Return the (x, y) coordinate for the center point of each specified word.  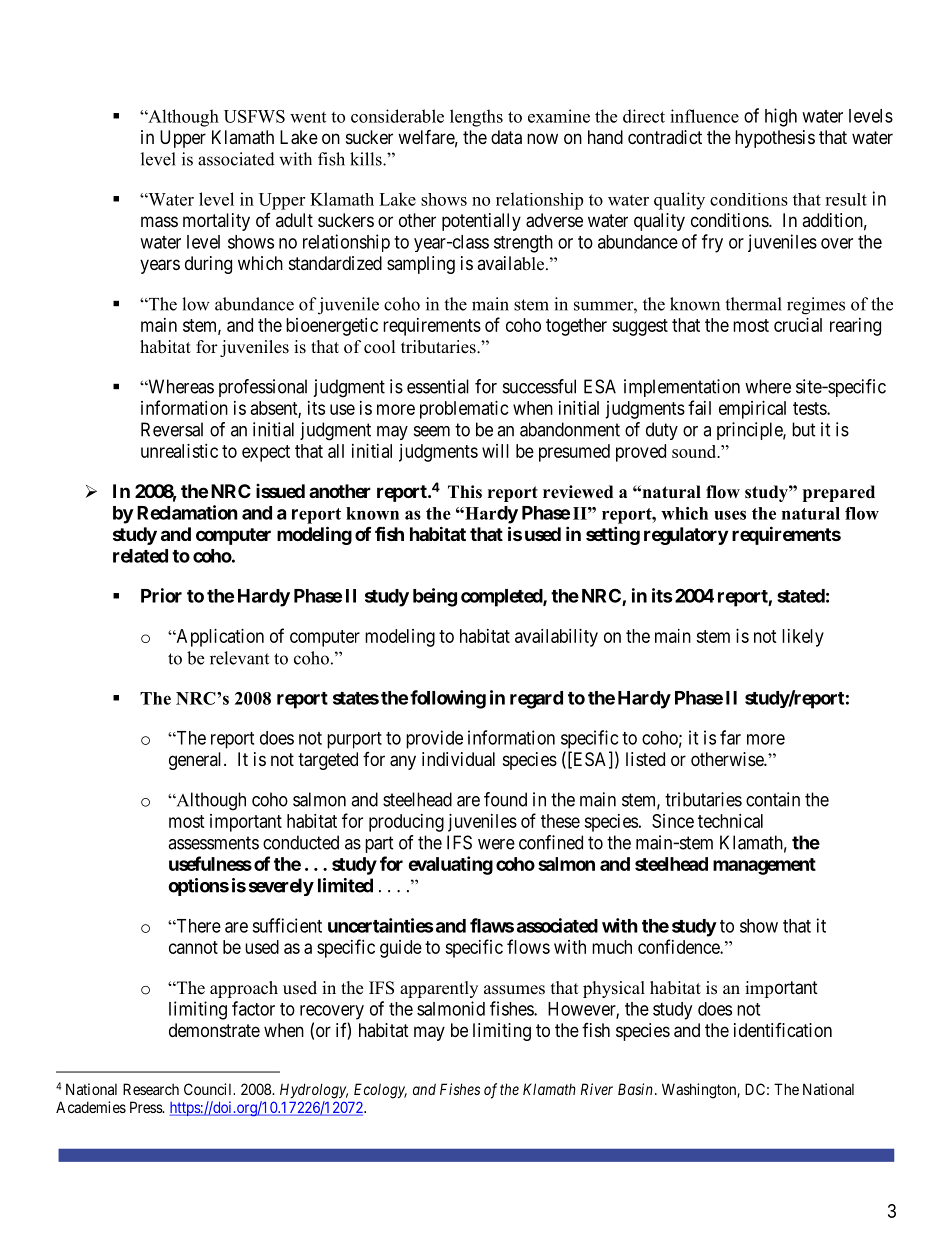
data (506, 137)
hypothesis (775, 139)
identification (783, 1030)
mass (159, 222)
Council (209, 1089)
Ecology (380, 1091)
